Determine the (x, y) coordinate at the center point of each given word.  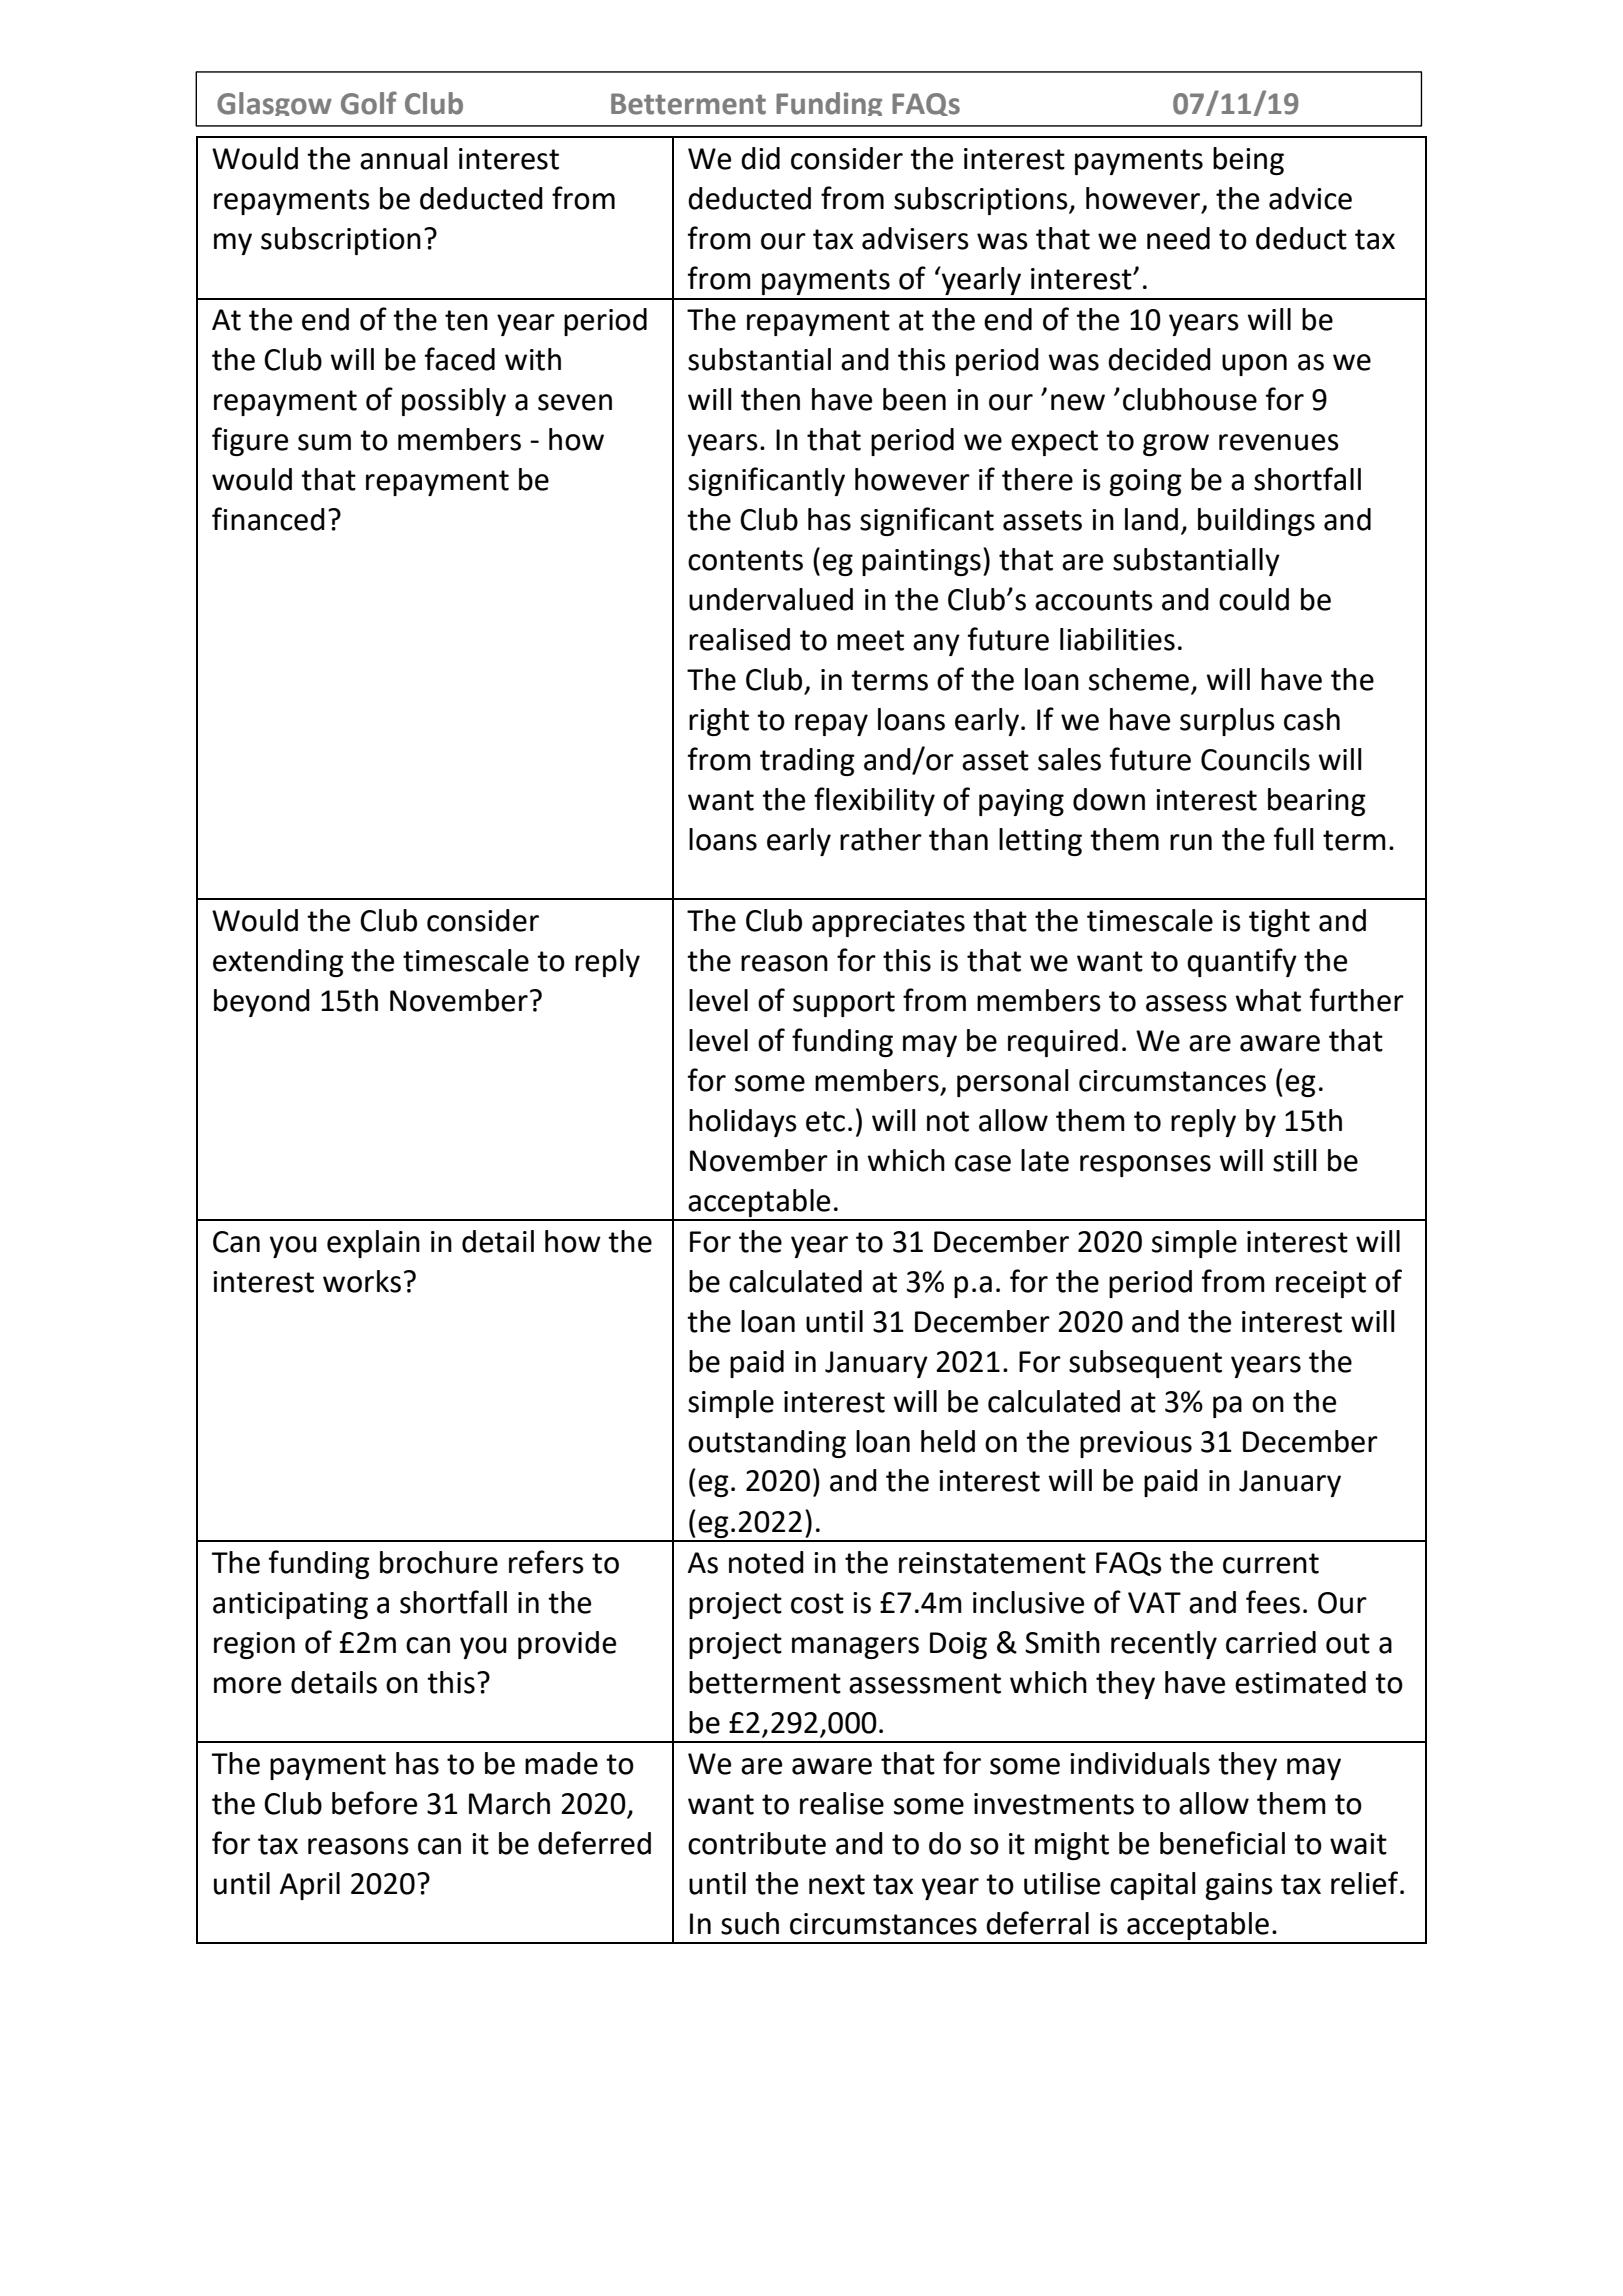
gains (1239, 1886)
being (1248, 161)
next (837, 1884)
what (1268, 1000)
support (844, 1004)
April (310, 1886)
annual (404, 158)
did (760, 158)
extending (278, 963)
